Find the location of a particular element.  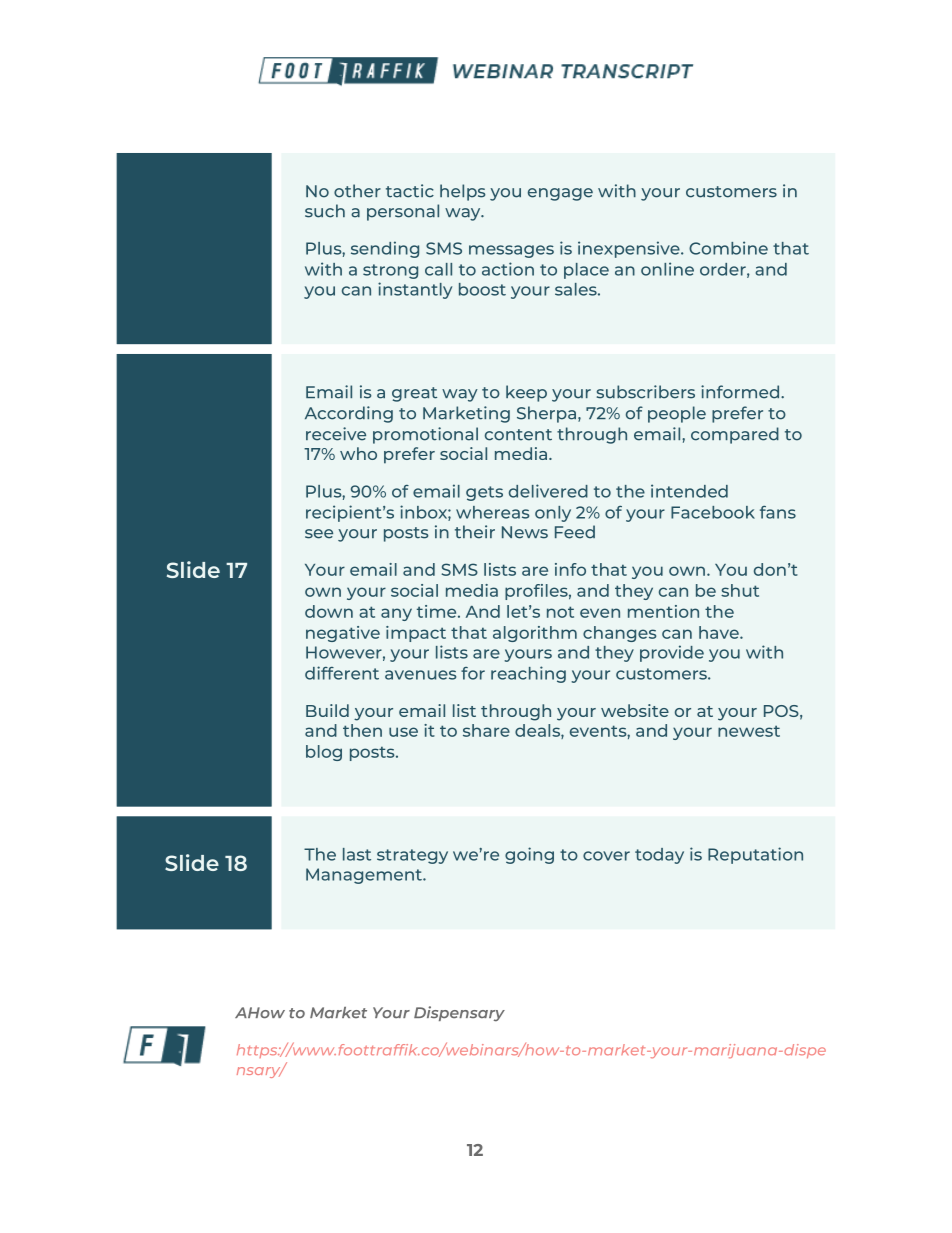

any is located at coordinates (396, 614).
